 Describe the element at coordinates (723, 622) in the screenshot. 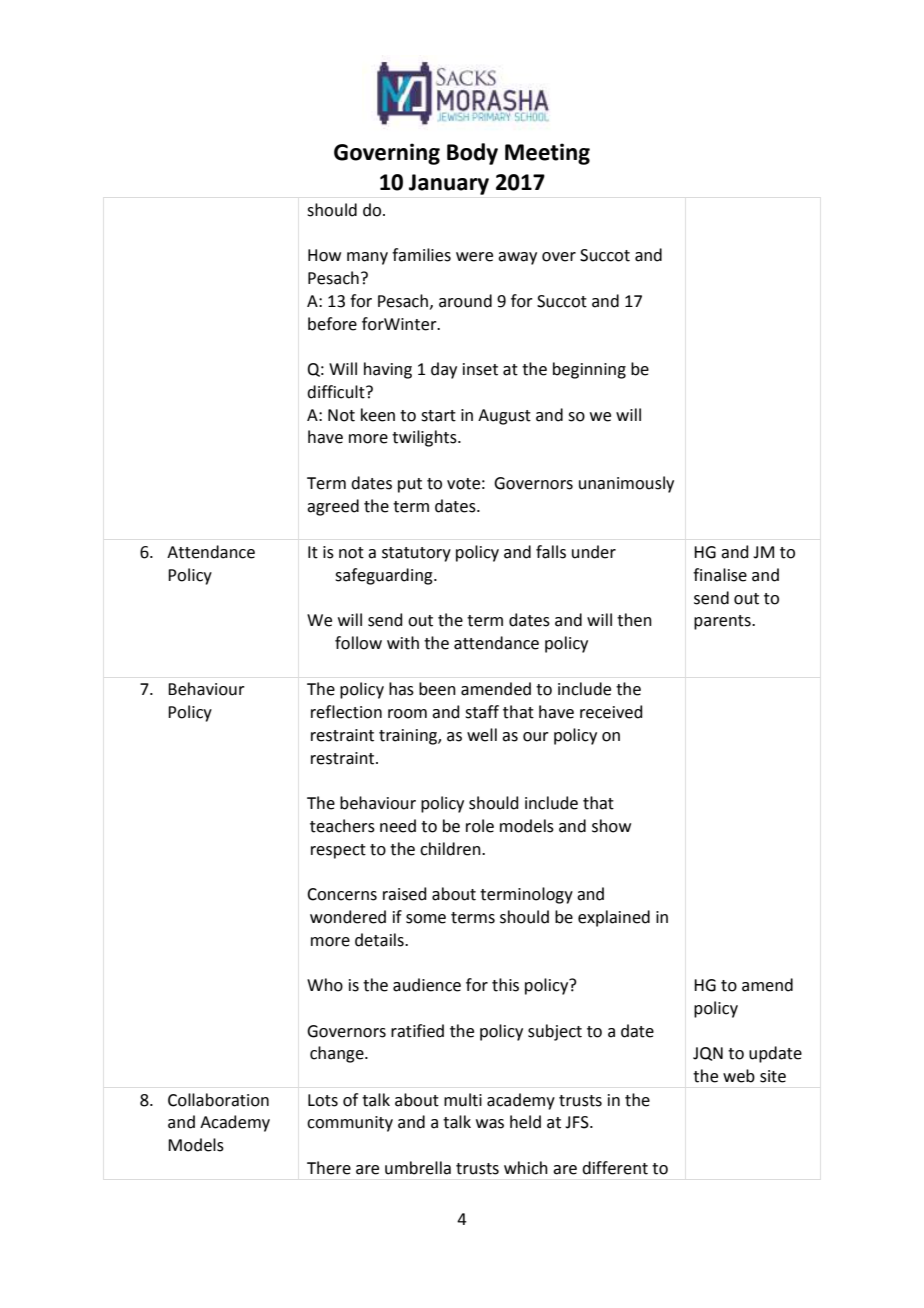

I see `parents` at that location.
